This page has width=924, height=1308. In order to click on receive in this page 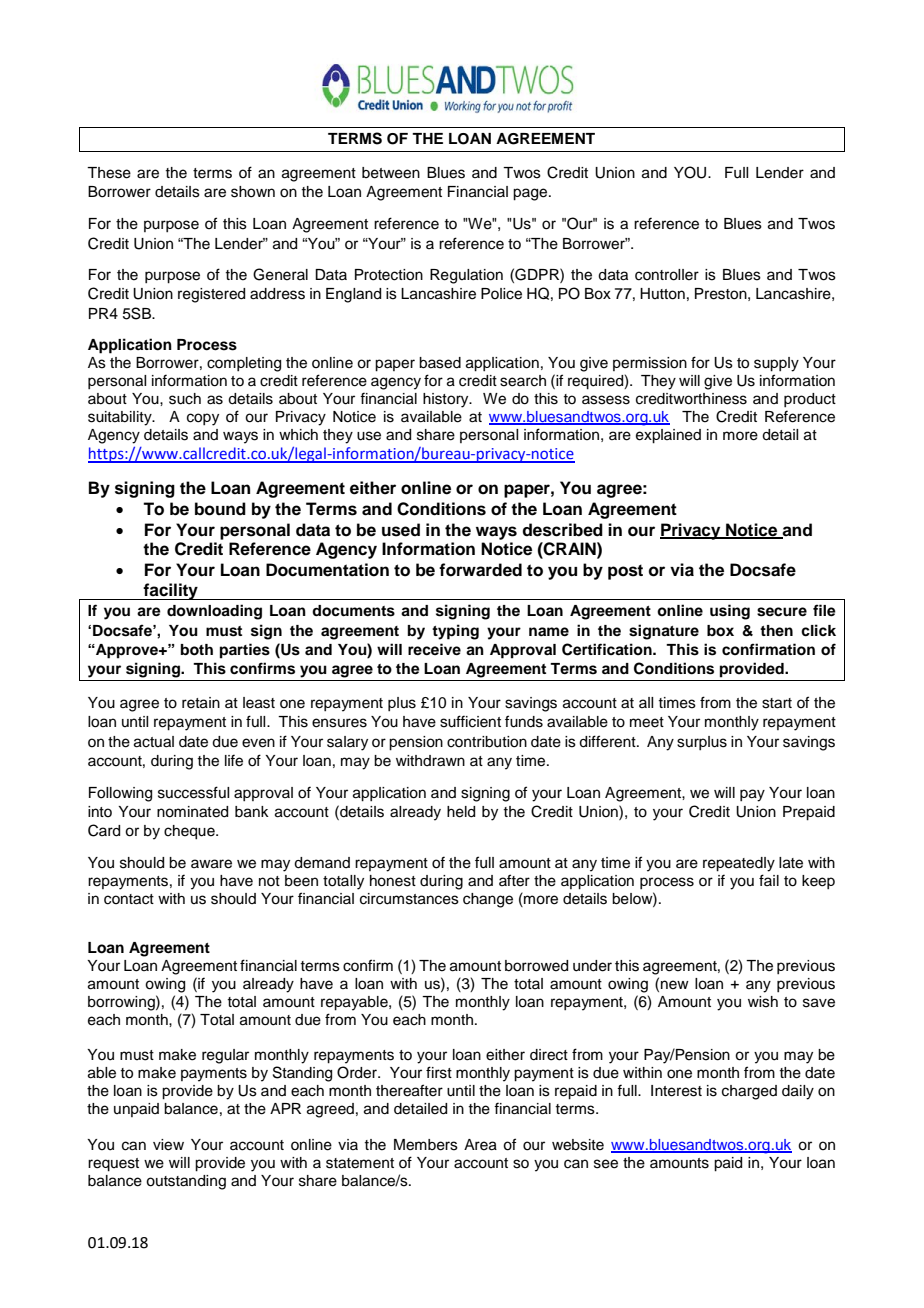, I will do `click(434, 649)`.
